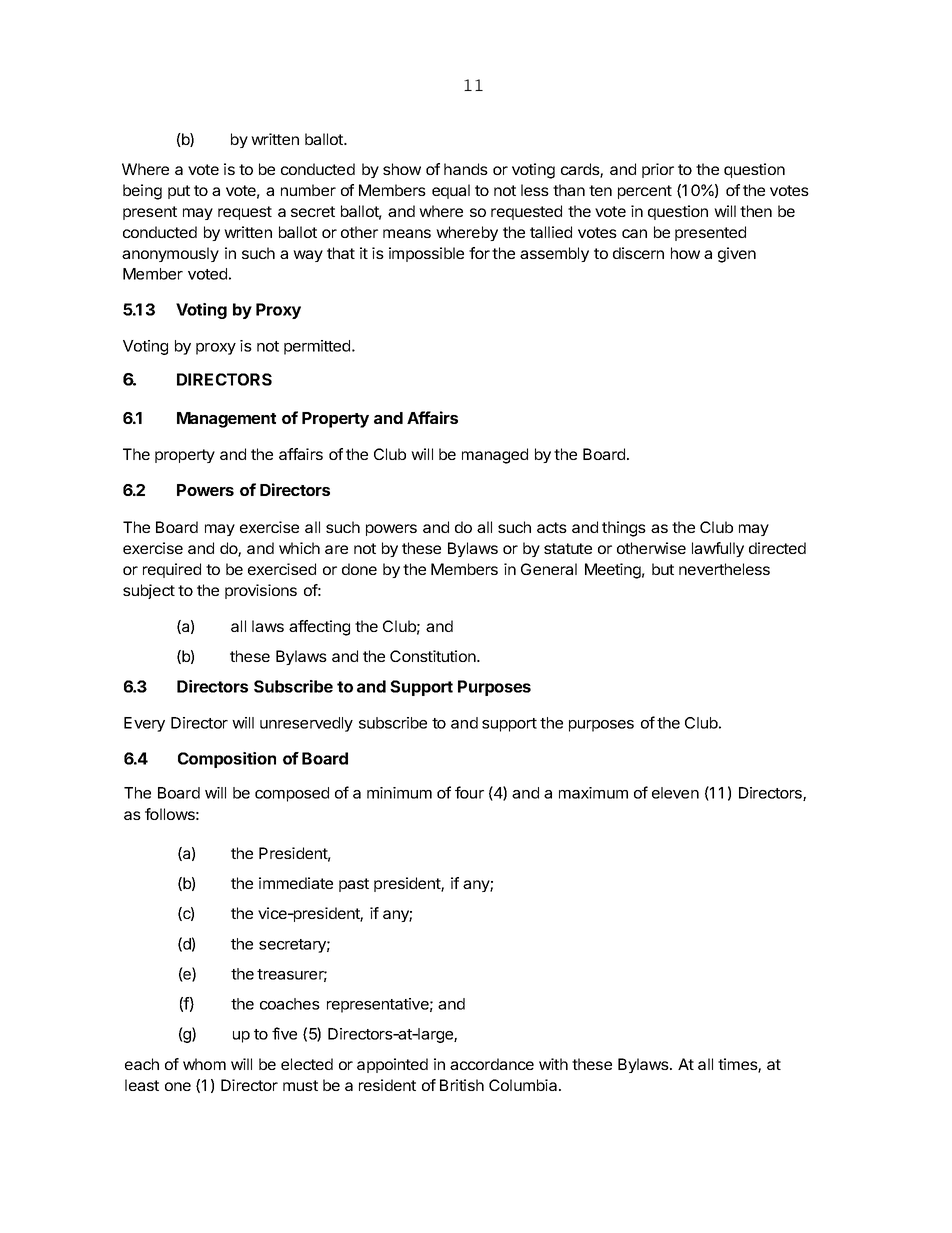 This image has width=952, height=1233. Describe the element at coordinates (658, 170) in the image. I see `prior` at that location.
